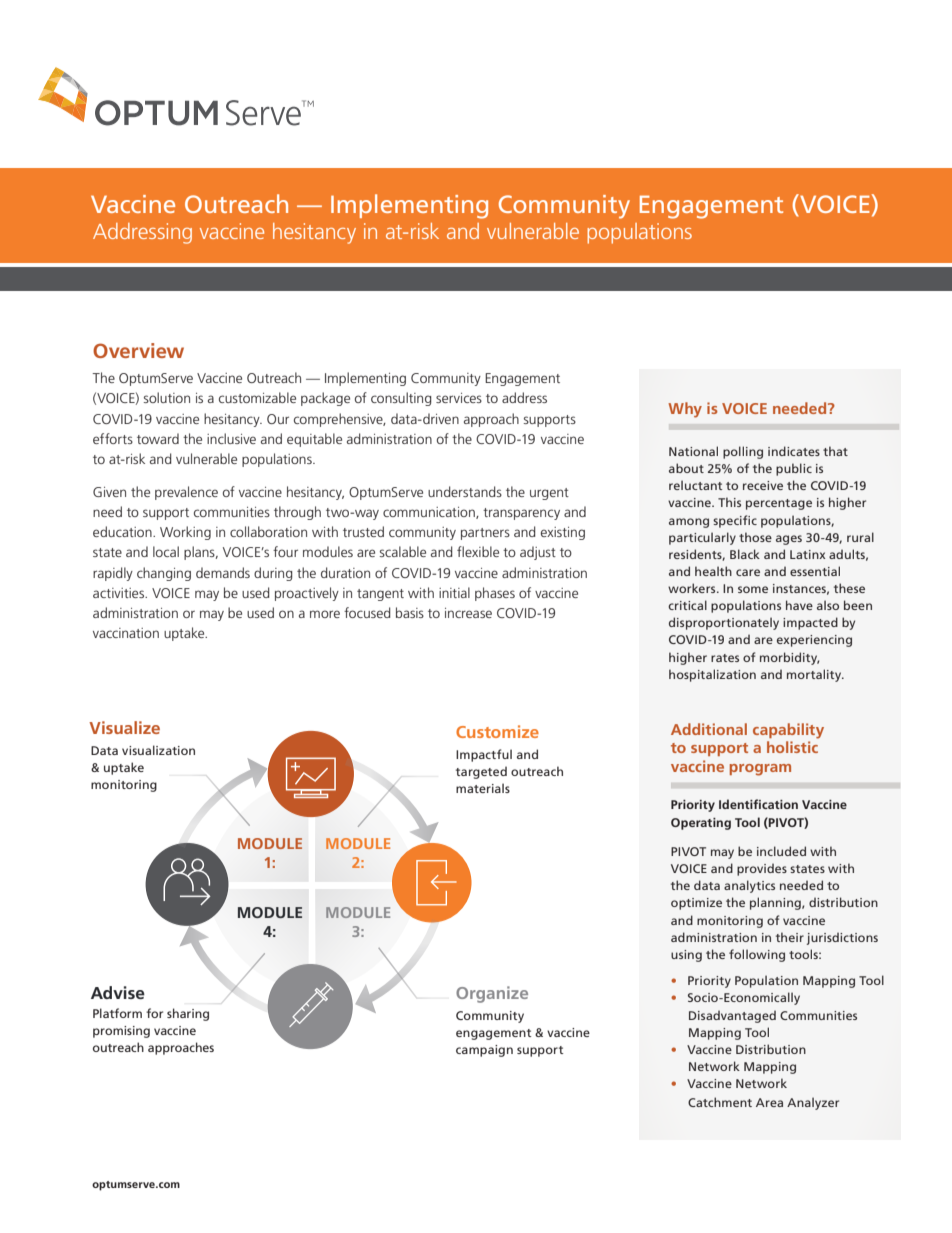 This image has width=952, height=1233. I want to click on promising, so click(121, 1032).
